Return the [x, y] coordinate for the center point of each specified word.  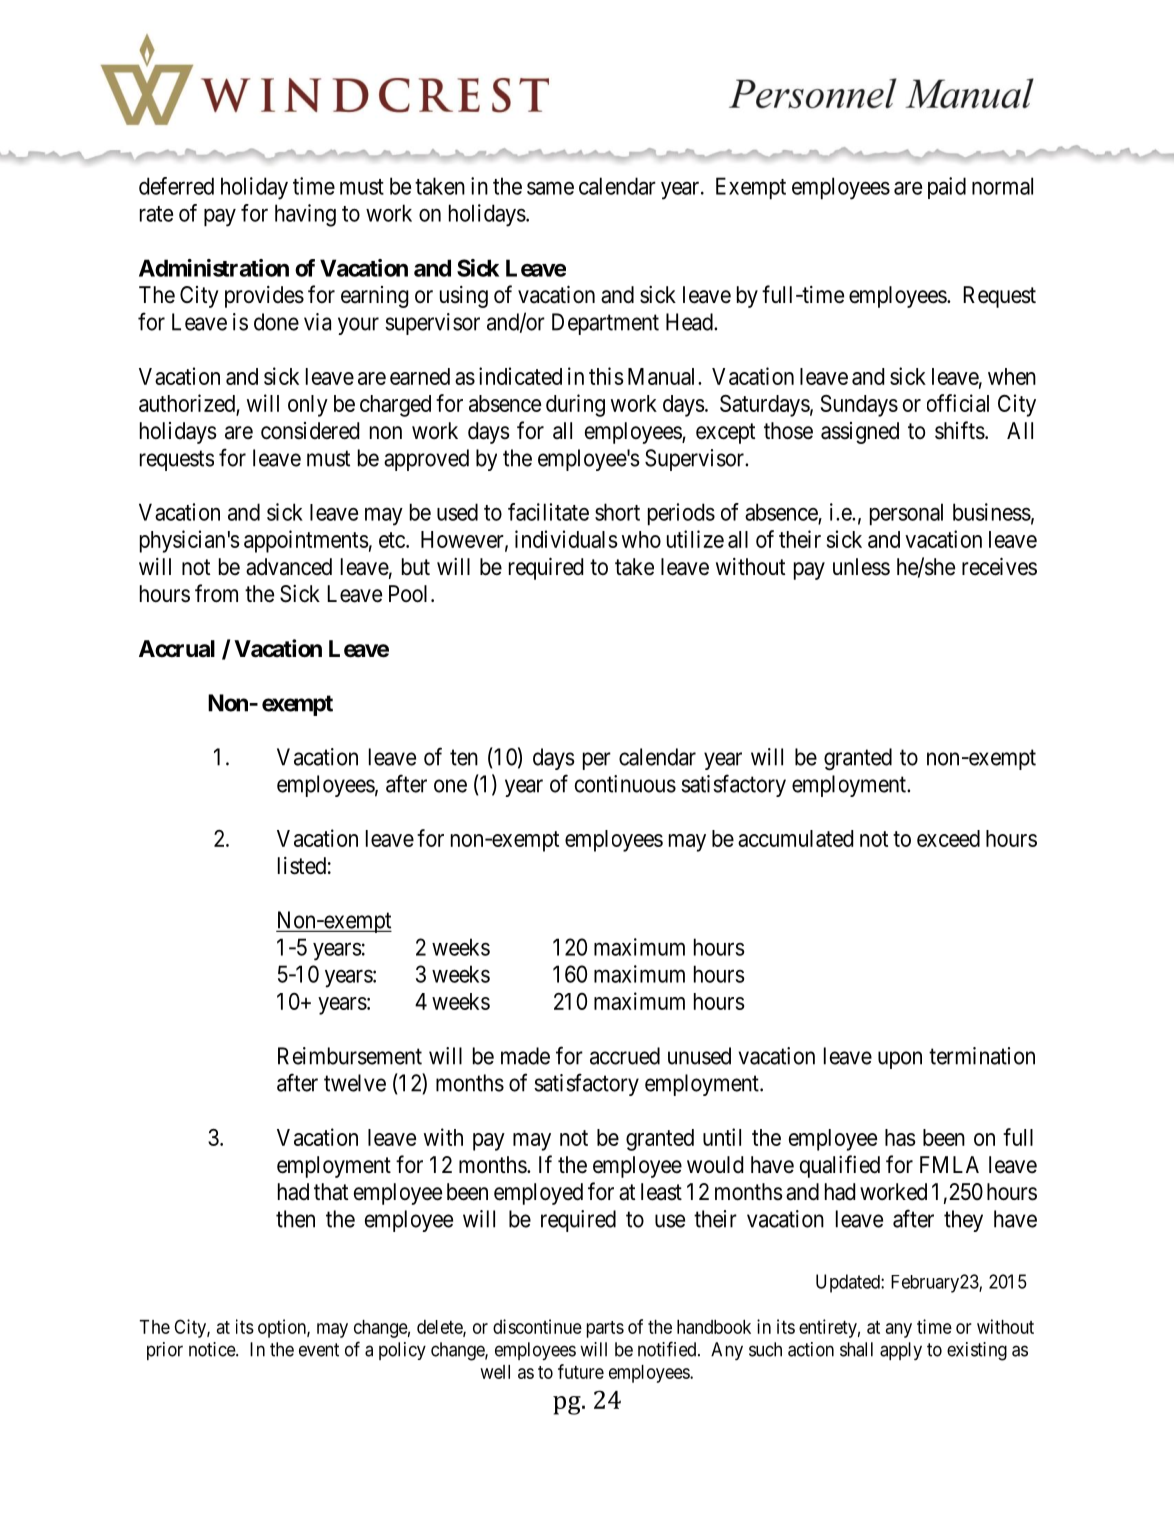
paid [947, 188]
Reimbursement [350, 1056]
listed [302, 866]
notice [213, 1349]
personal [906, 514]
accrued [625, 1056]
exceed [948, 838]
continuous [625, 784]
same [550, 188]
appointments [306, 541]
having [305, 215]
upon [900, 1060]
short [617, 512]
